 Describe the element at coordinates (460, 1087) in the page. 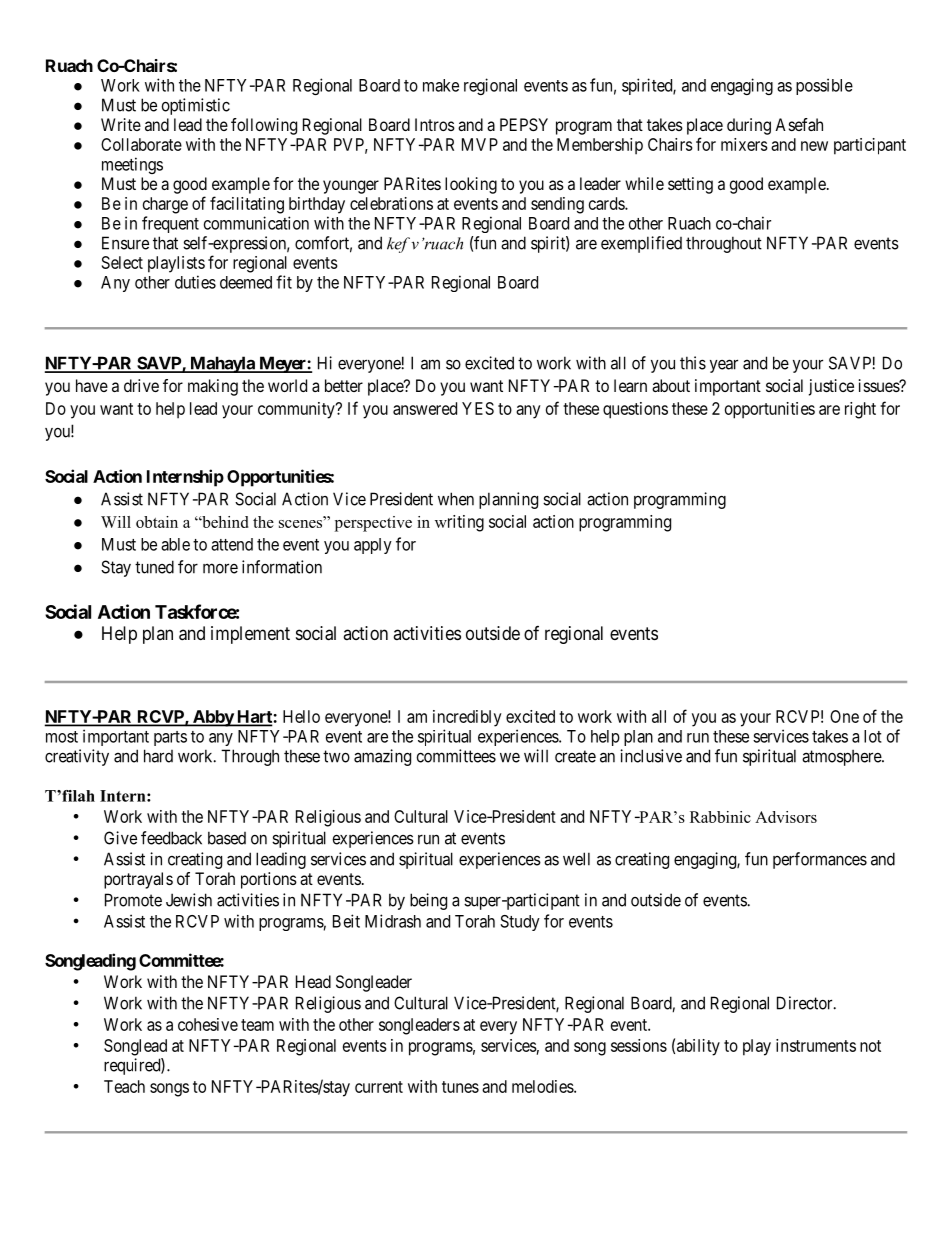

I see `tunes` at that location.
